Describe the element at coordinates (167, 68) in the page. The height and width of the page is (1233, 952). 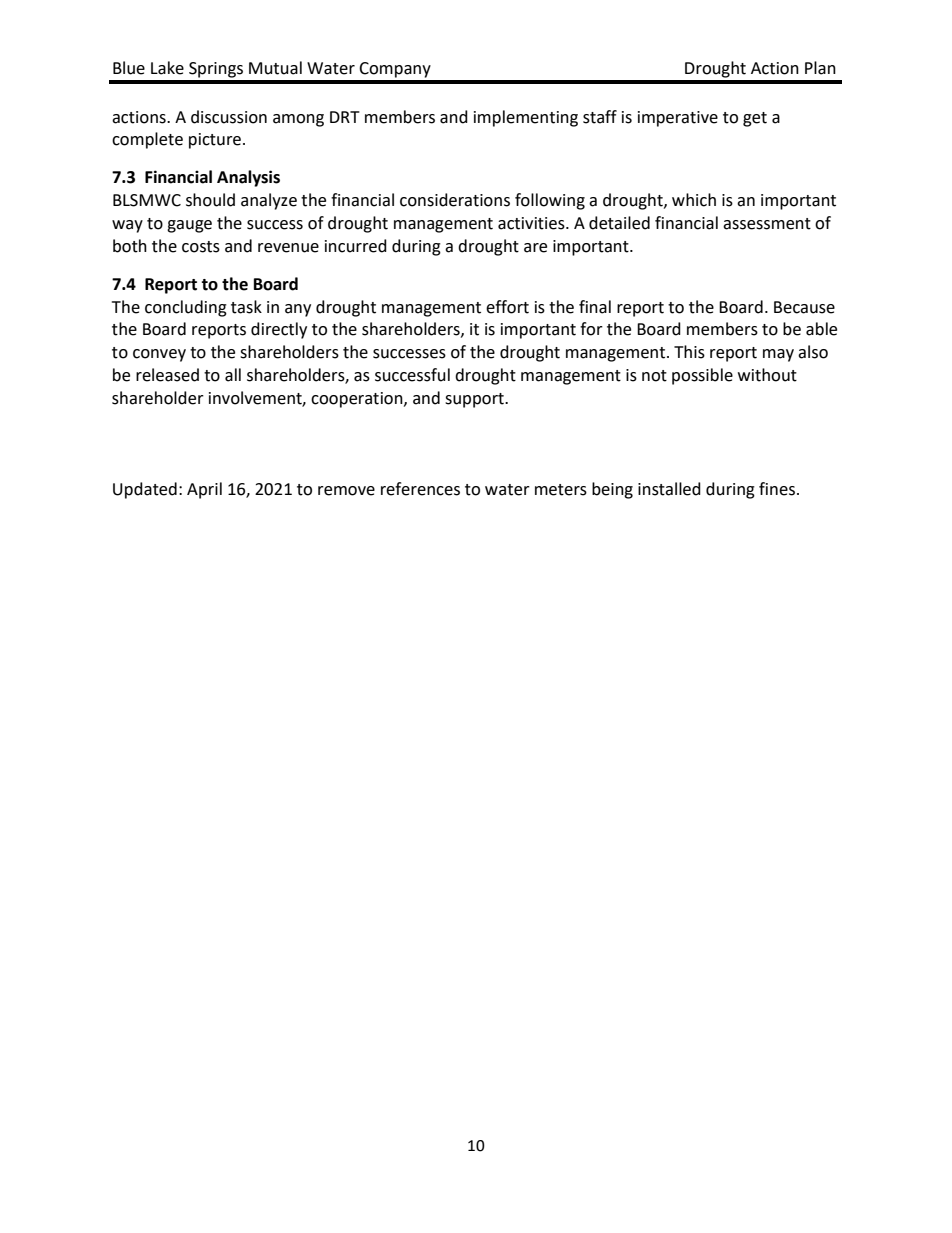
I see `Lake` at that location.
